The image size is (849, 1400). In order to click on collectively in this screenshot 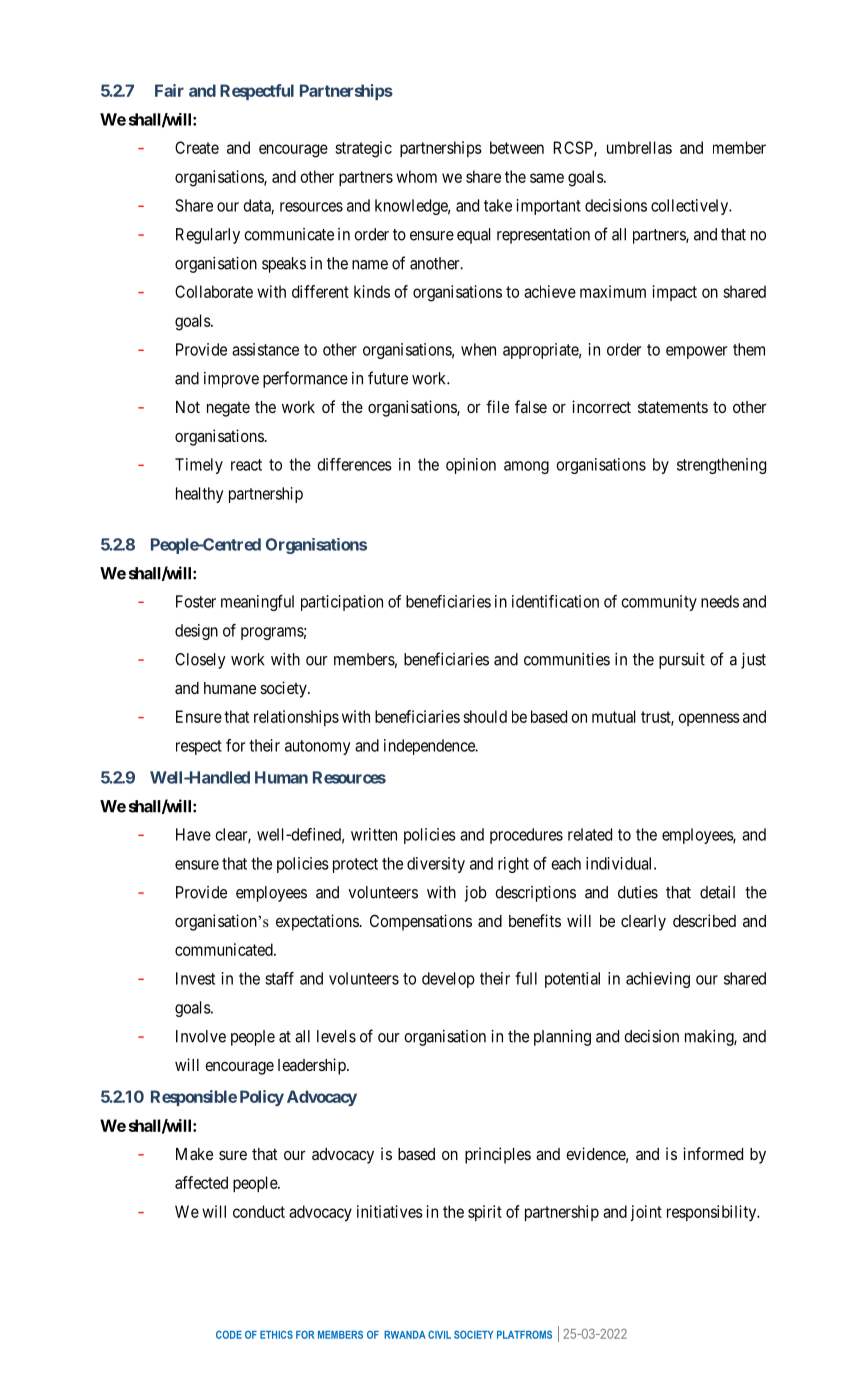, I will do `click(691, 207)`.
